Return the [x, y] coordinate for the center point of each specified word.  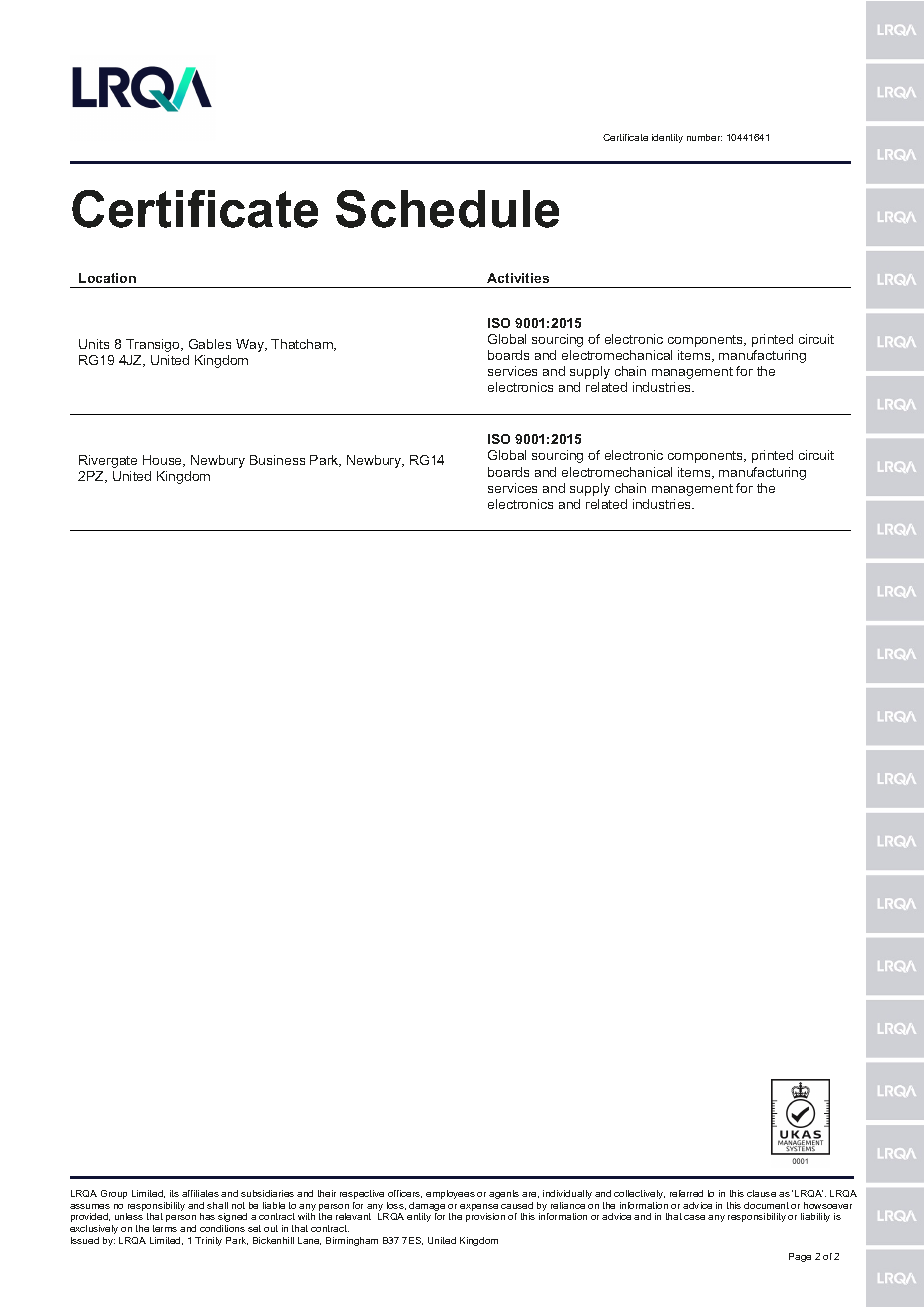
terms [165, 1228]
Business [277, 460]
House [164, 461]
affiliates [200, 1193]
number [704, 137]
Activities [518, 278]
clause [761, 1193]
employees [450, 1194]
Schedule [447, 209]
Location [107, 278]
